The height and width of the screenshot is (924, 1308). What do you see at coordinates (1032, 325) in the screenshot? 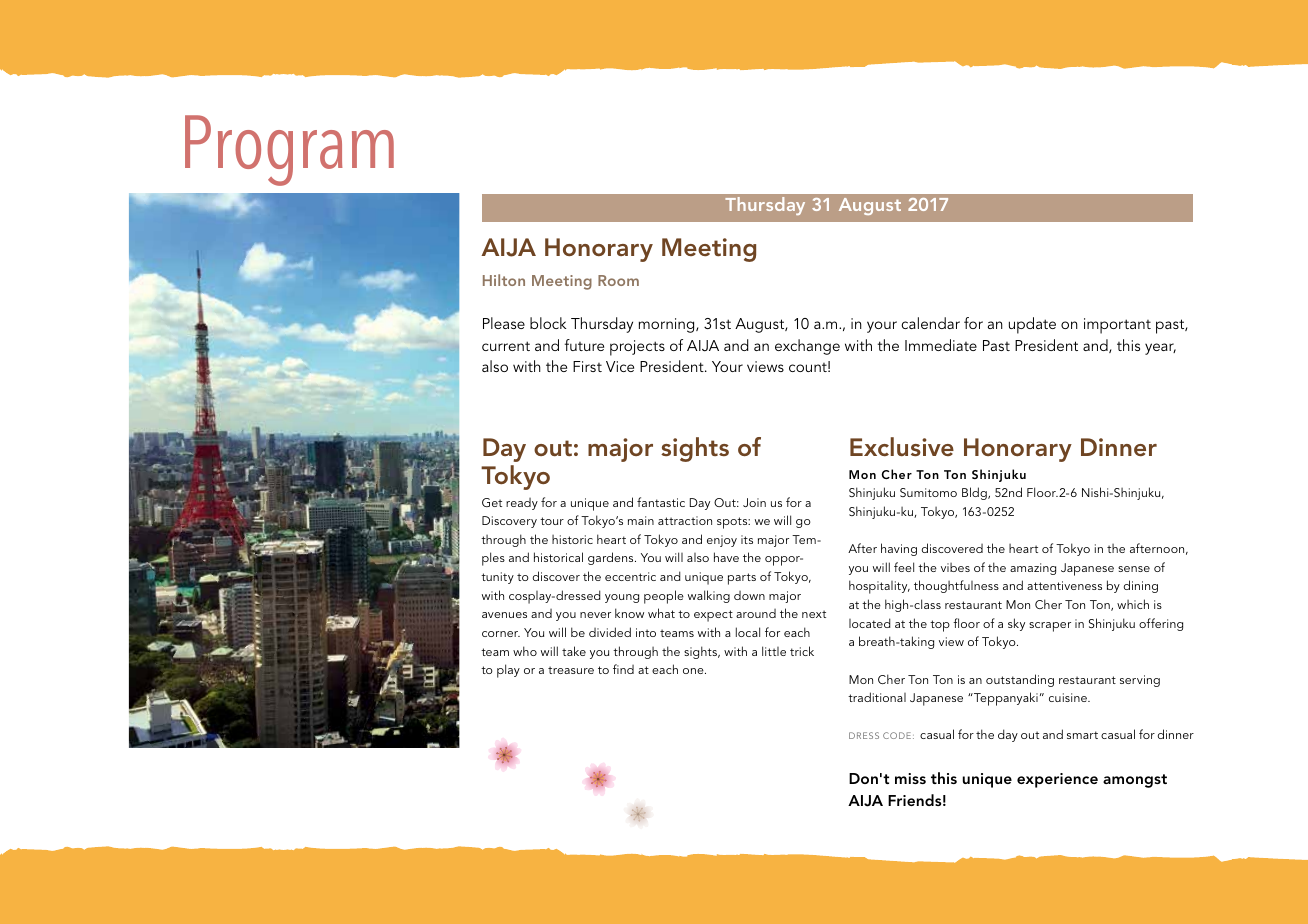
I see `update` at bounding box center [1032, 325].
